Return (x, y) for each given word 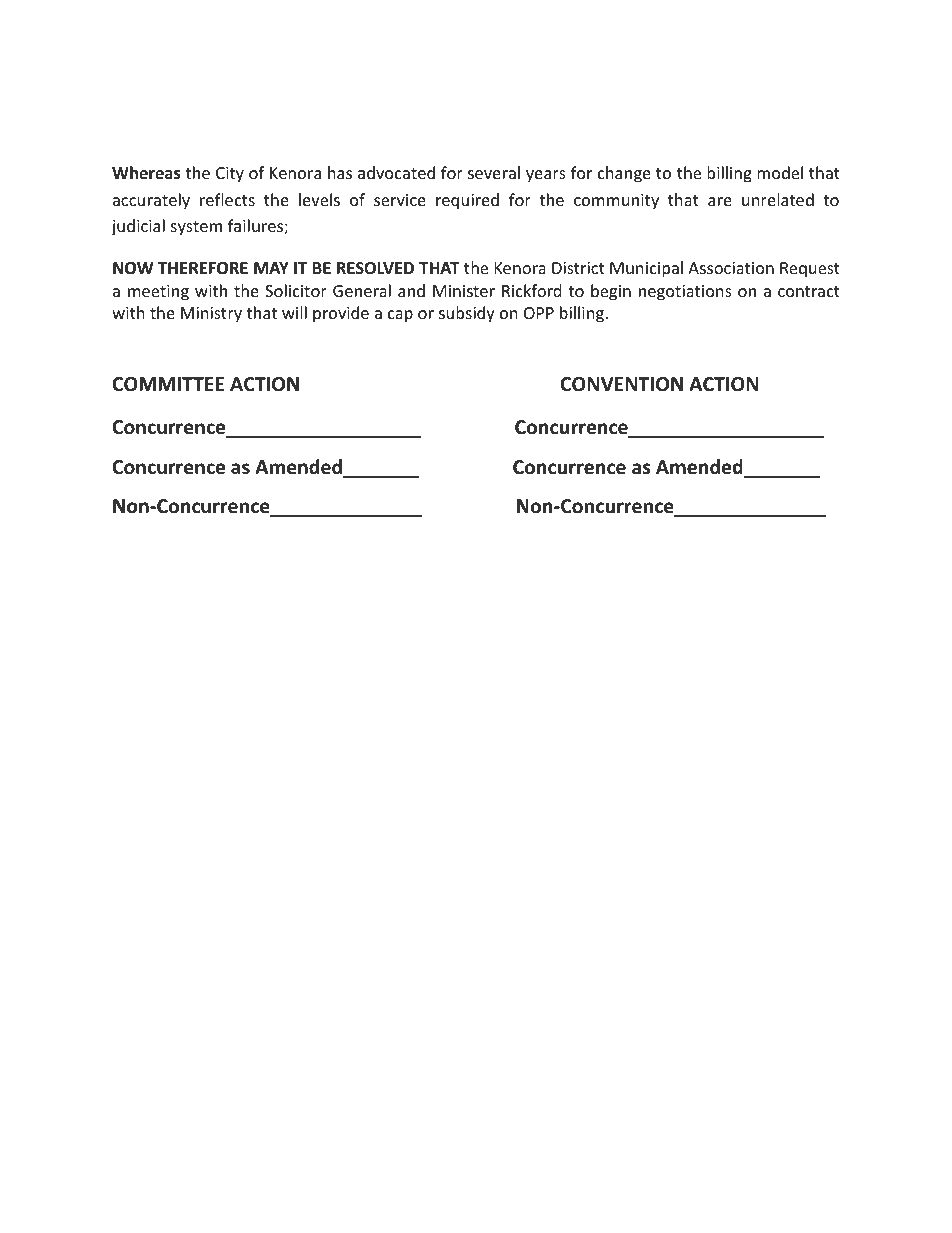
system (196, 228)
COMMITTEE (168, 384)
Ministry (211, 315)
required (467, 201)
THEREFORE (203, 268)
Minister (464, 291)
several (494, 172)
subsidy (467, 314)
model (780, 172)
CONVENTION (622, 384)
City (230, 175)
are (720, 201)
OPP (539, 313)
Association (731, 268)
